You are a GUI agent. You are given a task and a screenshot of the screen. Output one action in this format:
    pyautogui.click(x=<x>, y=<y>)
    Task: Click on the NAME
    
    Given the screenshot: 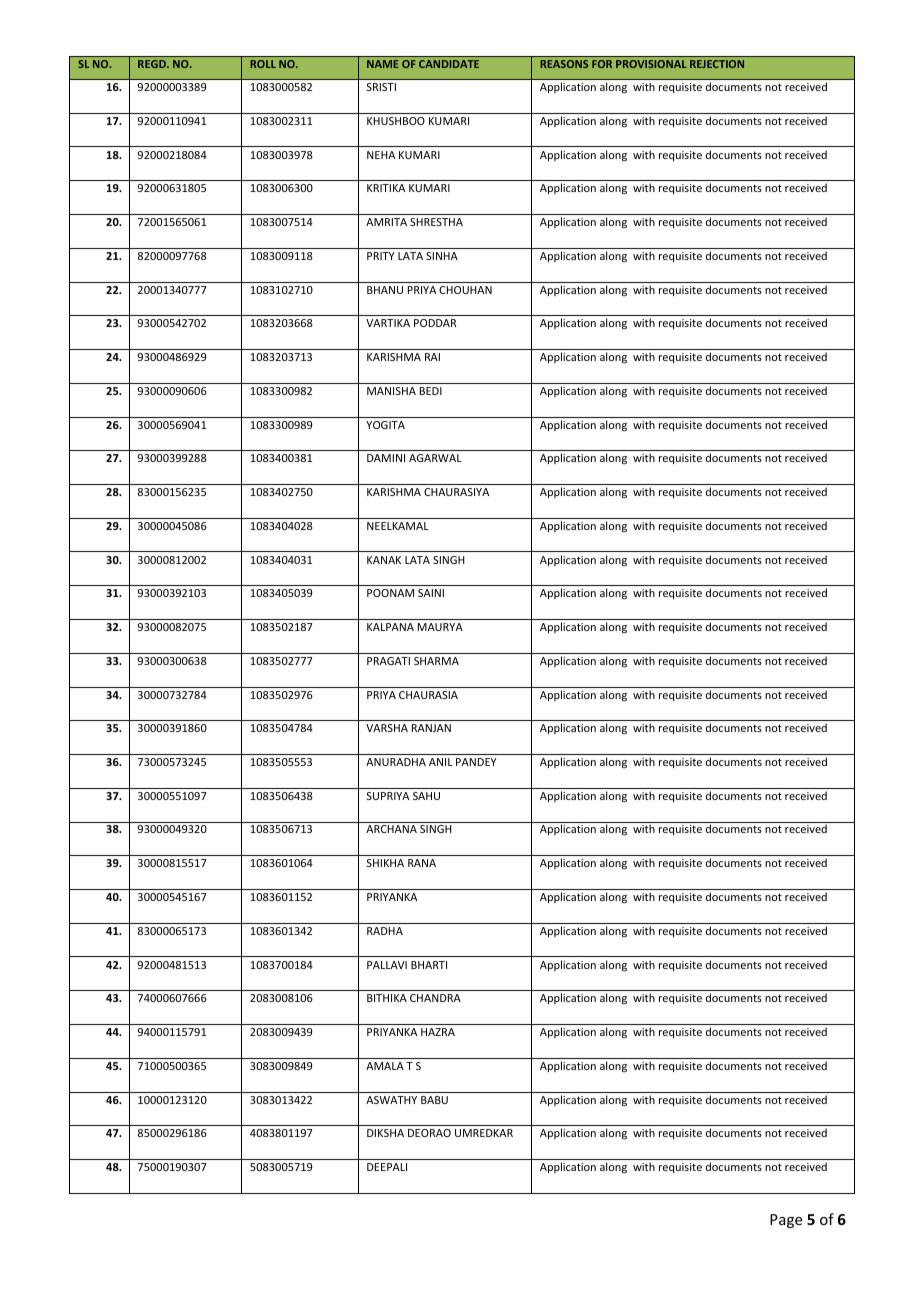 What is the action you would take?
    pyautogui.click(x=382, y=64)
